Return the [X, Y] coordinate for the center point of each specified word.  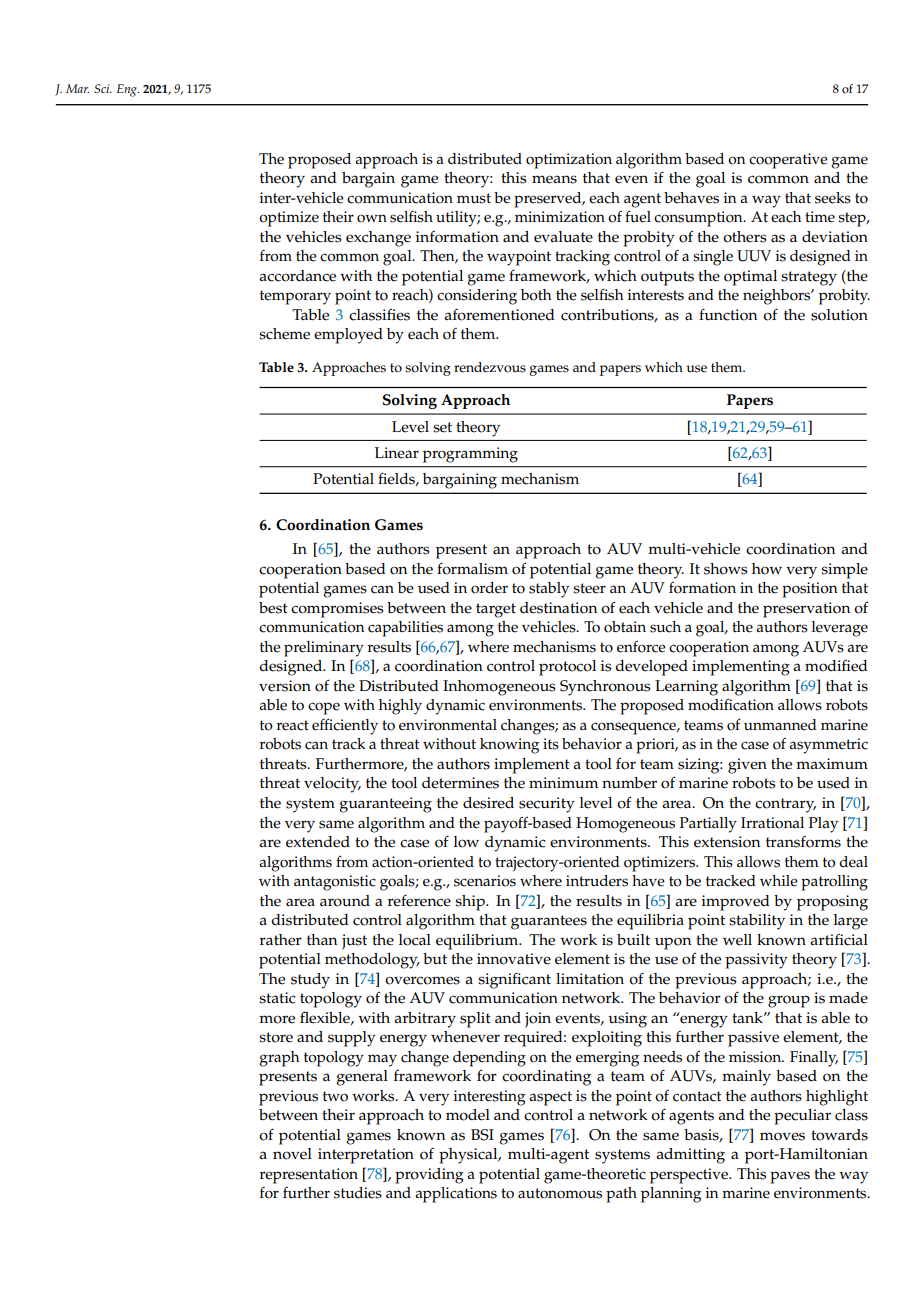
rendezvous [490, 367]
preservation [806, 610]
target [496, 610]
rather [281, 940]
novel [292, 1154]
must [474, 198]
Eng [128, 90]
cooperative [788, 161]
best [273, 608]
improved [736, 903]
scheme [284, 334]
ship [471, 903]
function [728, 314]
